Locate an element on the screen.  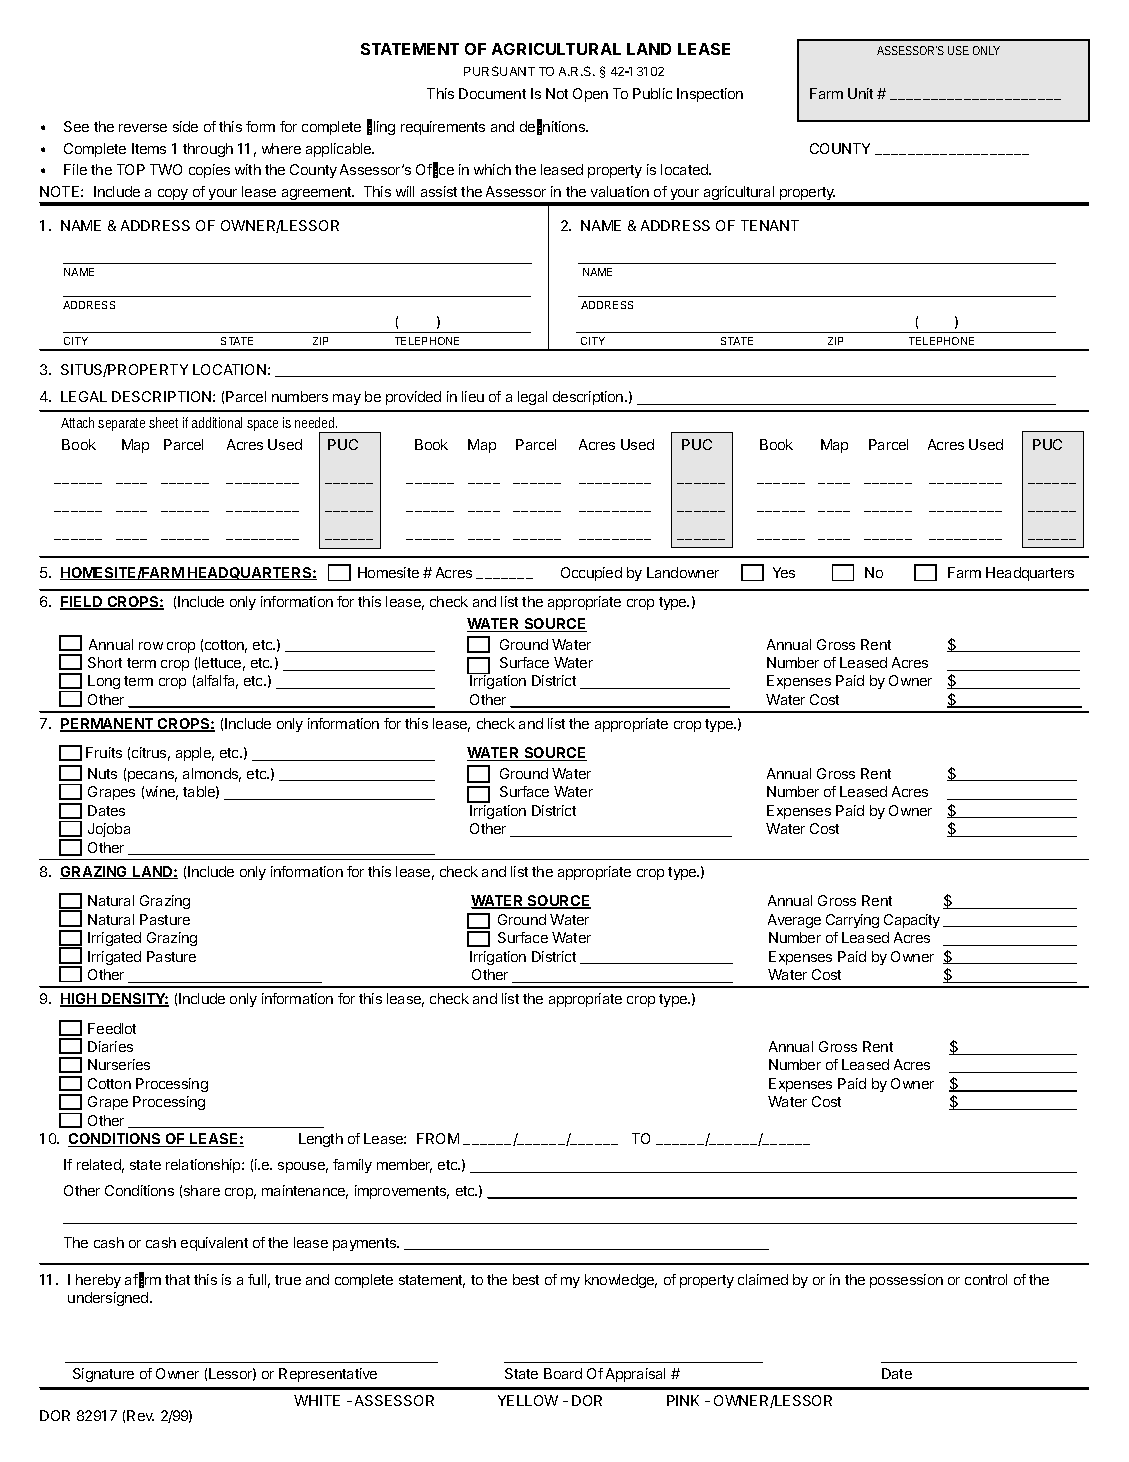
Occupied is located at coordinates (591, 574).
